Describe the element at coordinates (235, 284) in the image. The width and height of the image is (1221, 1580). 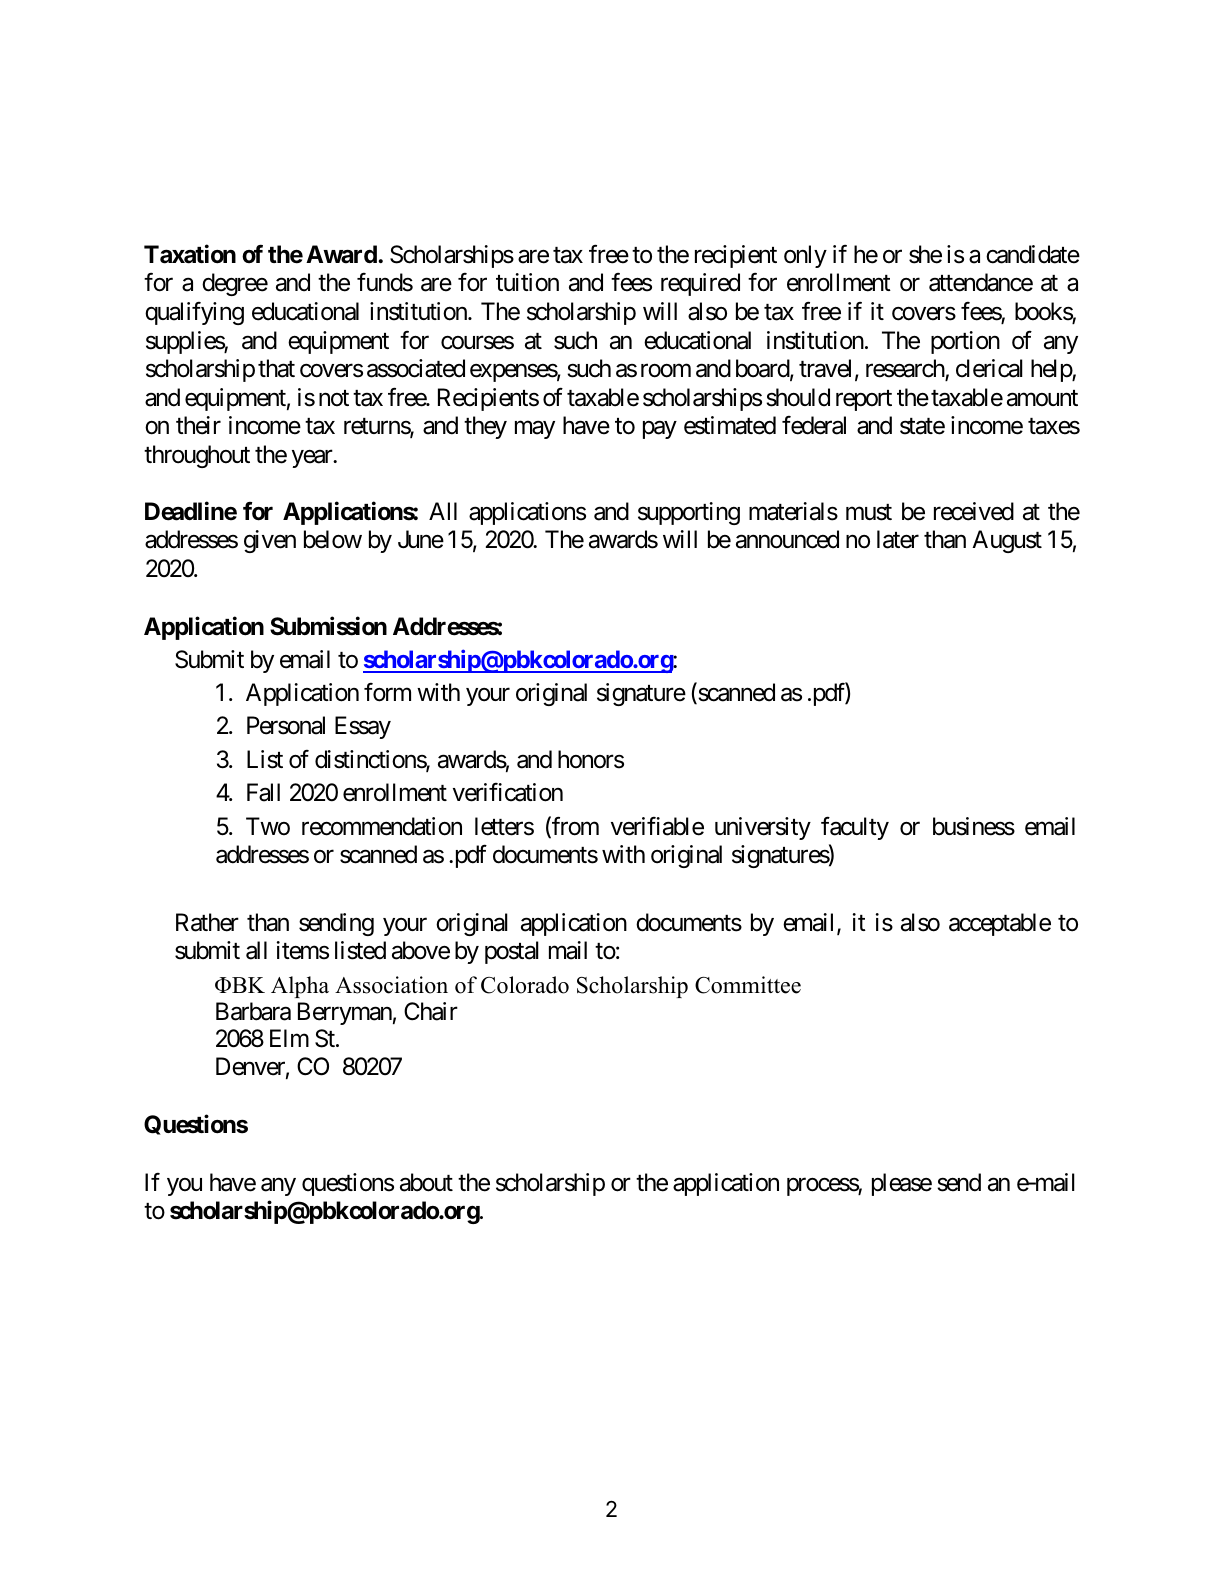
I see `degree` at that location.
